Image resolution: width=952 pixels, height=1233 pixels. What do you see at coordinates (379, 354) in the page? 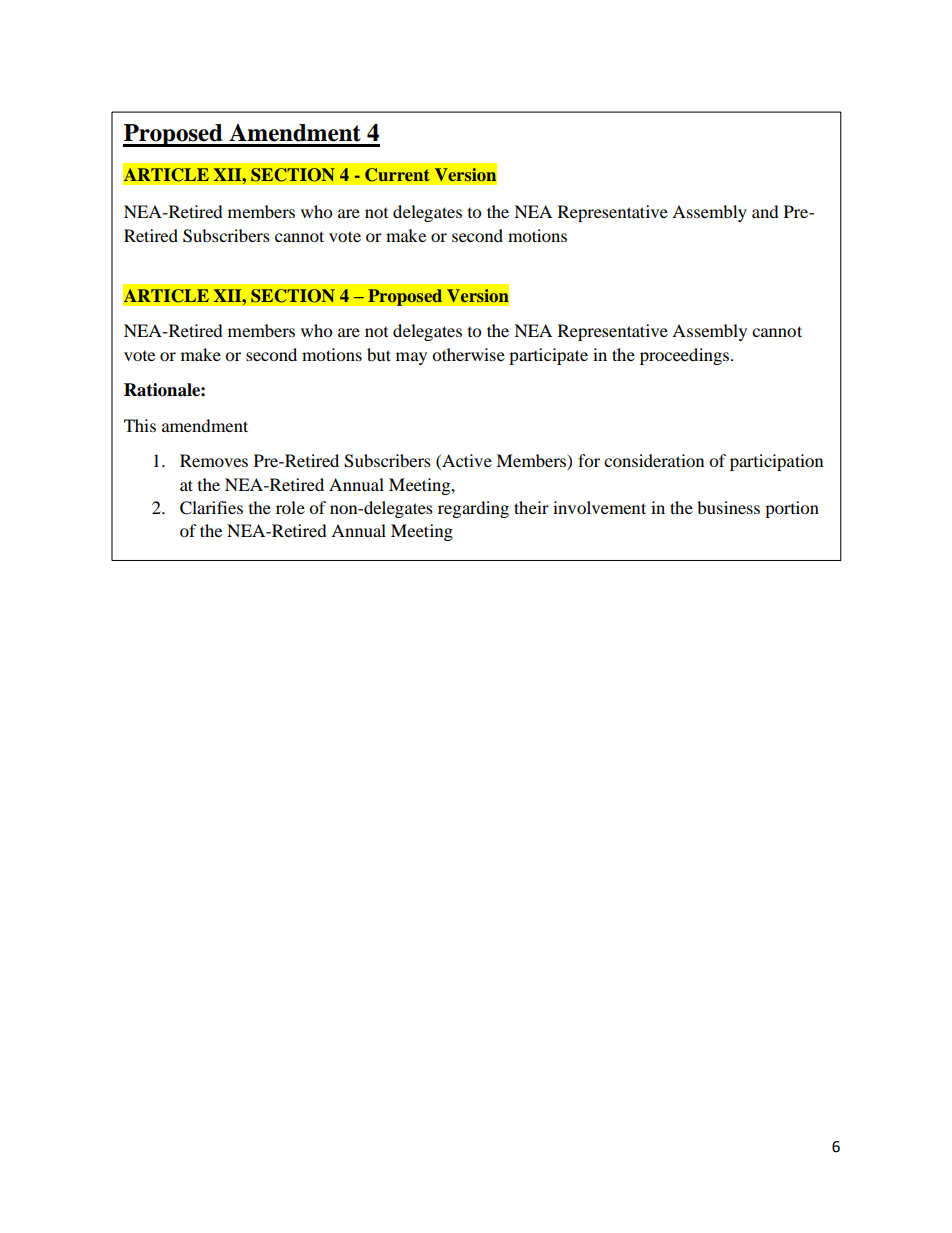
I see `but` at bounding box center [379, 354].
